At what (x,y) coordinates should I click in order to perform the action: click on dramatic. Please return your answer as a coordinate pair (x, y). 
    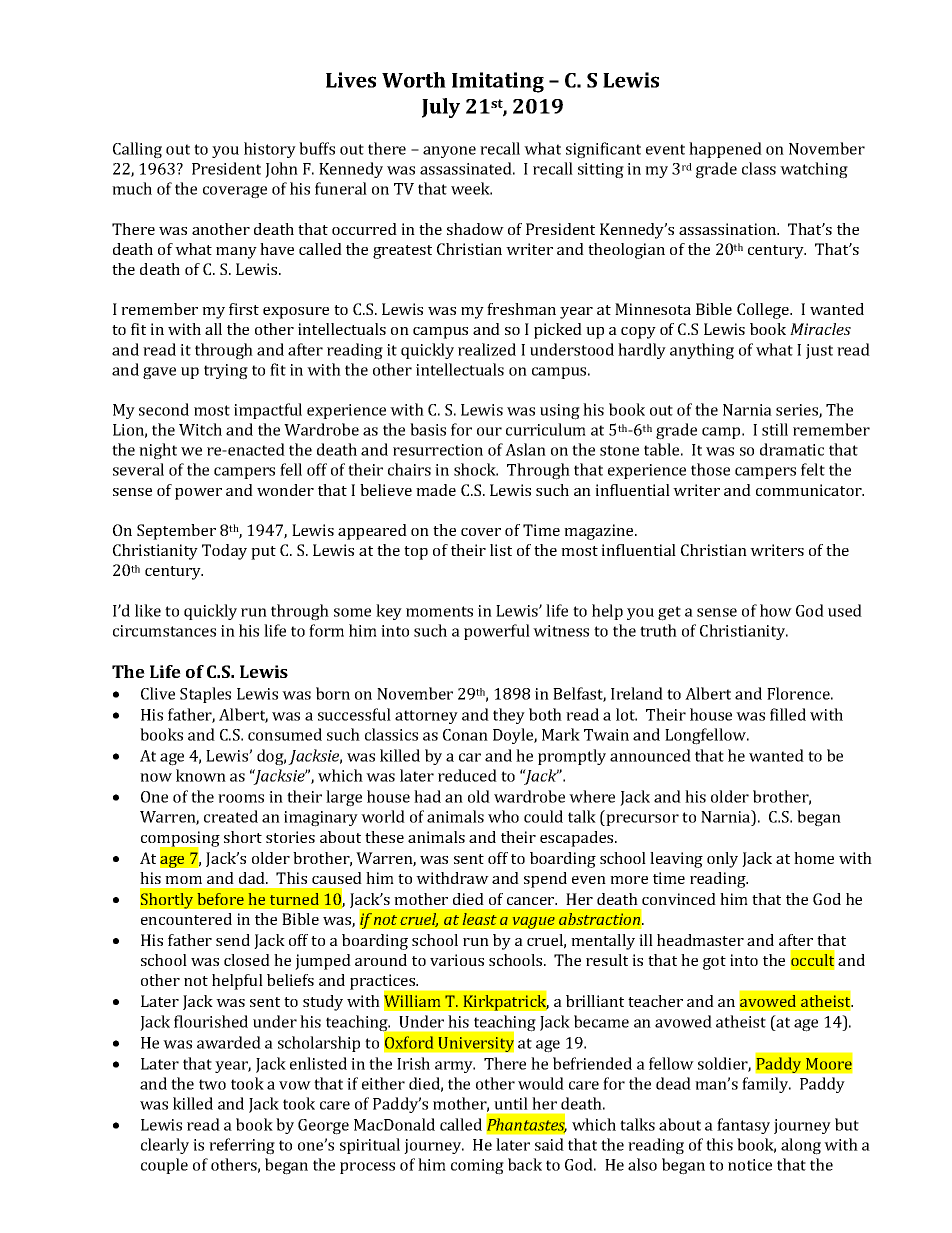
    Looking at the image, I should click on (792, 449).
